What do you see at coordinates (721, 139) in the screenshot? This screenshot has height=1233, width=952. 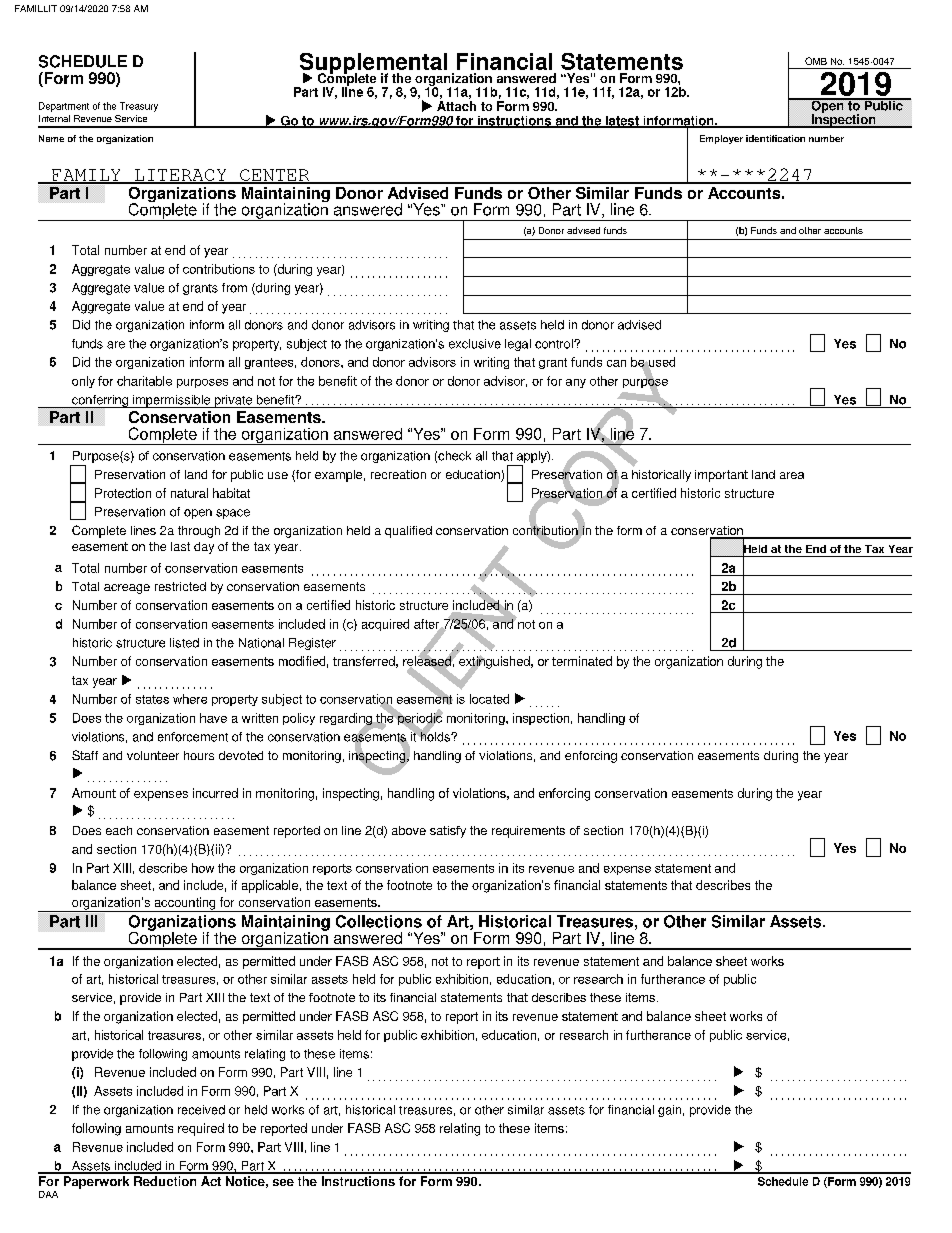 I see `Employer` at bounding box center [721, 139].
